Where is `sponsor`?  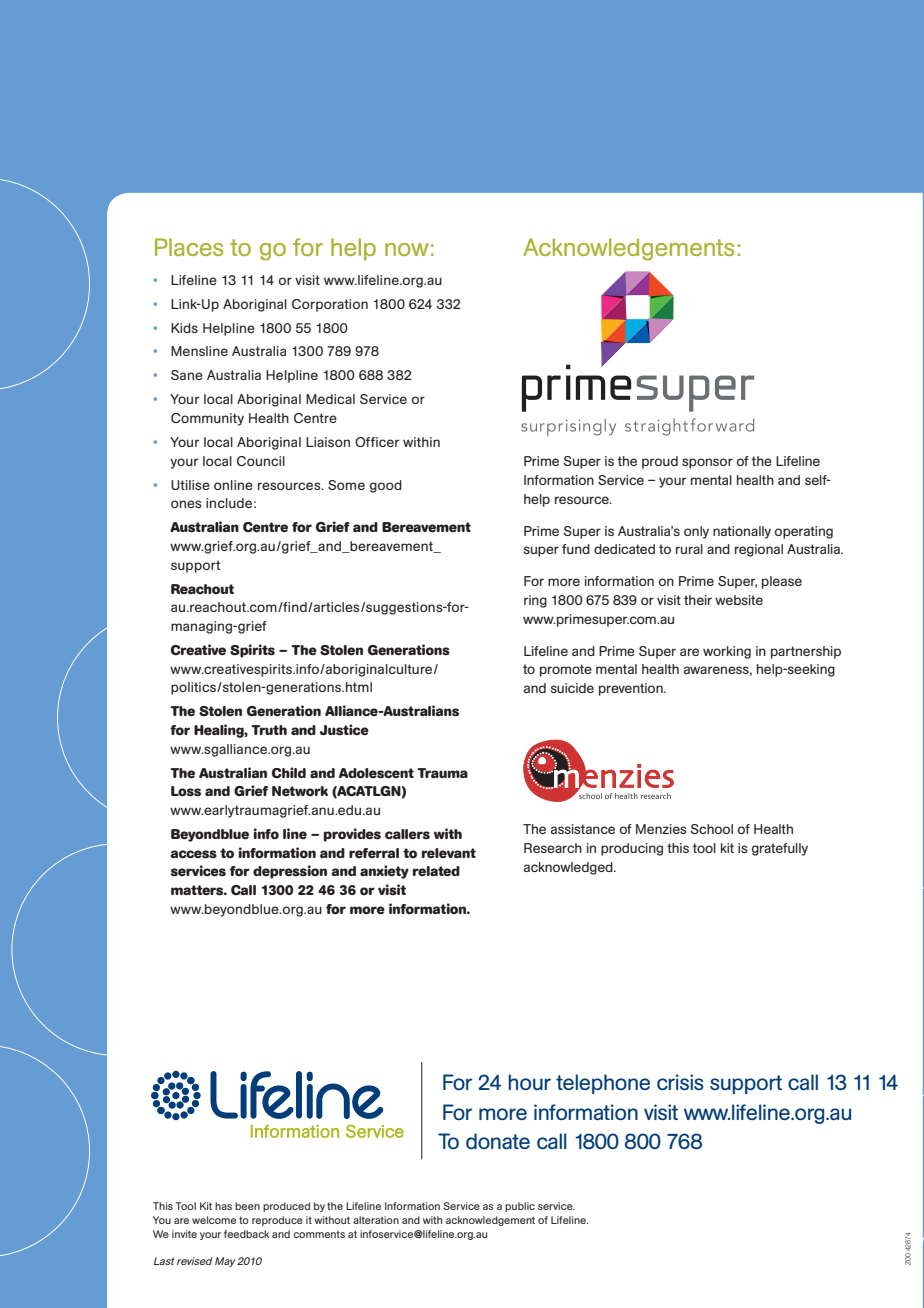 sponsor is located at coordinates (707, 463).
